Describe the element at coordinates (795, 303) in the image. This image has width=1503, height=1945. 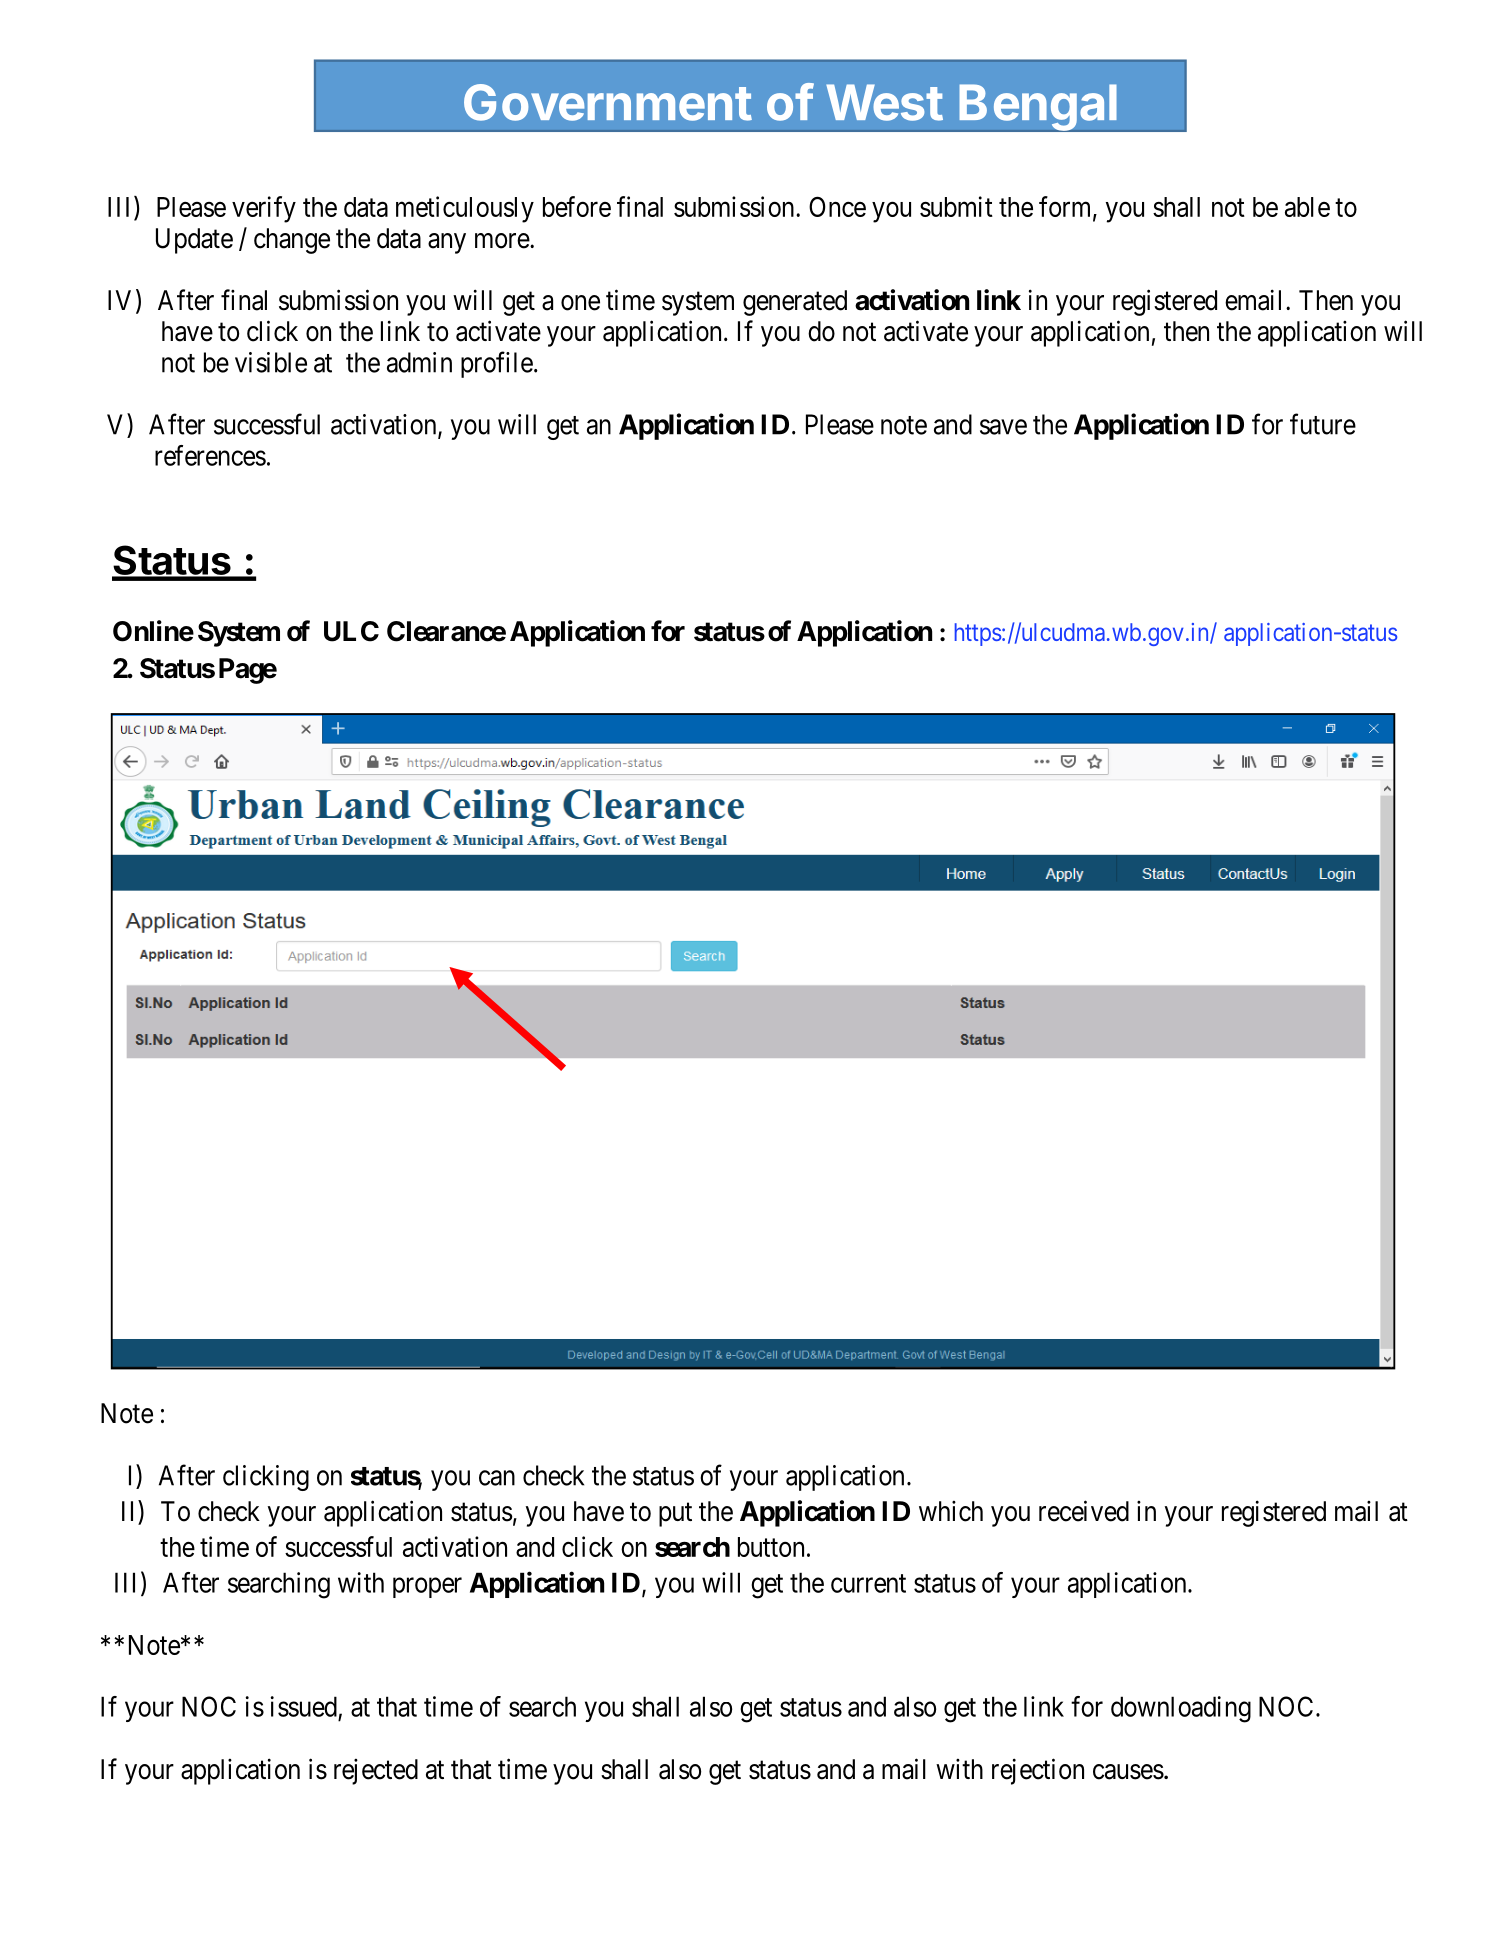
I see `generated` at that location.
